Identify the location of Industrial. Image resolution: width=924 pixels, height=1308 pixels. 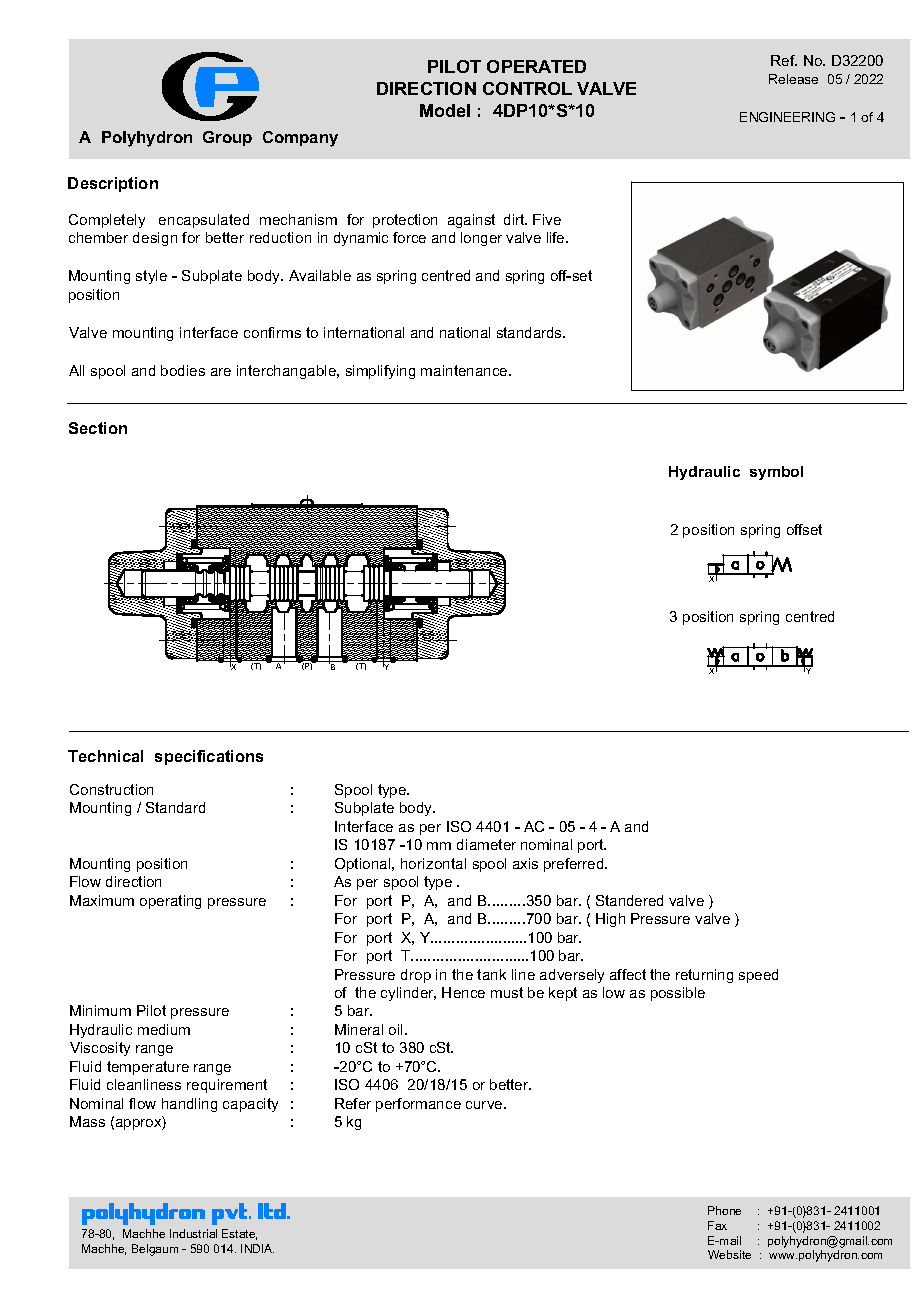
(193, 1233).
